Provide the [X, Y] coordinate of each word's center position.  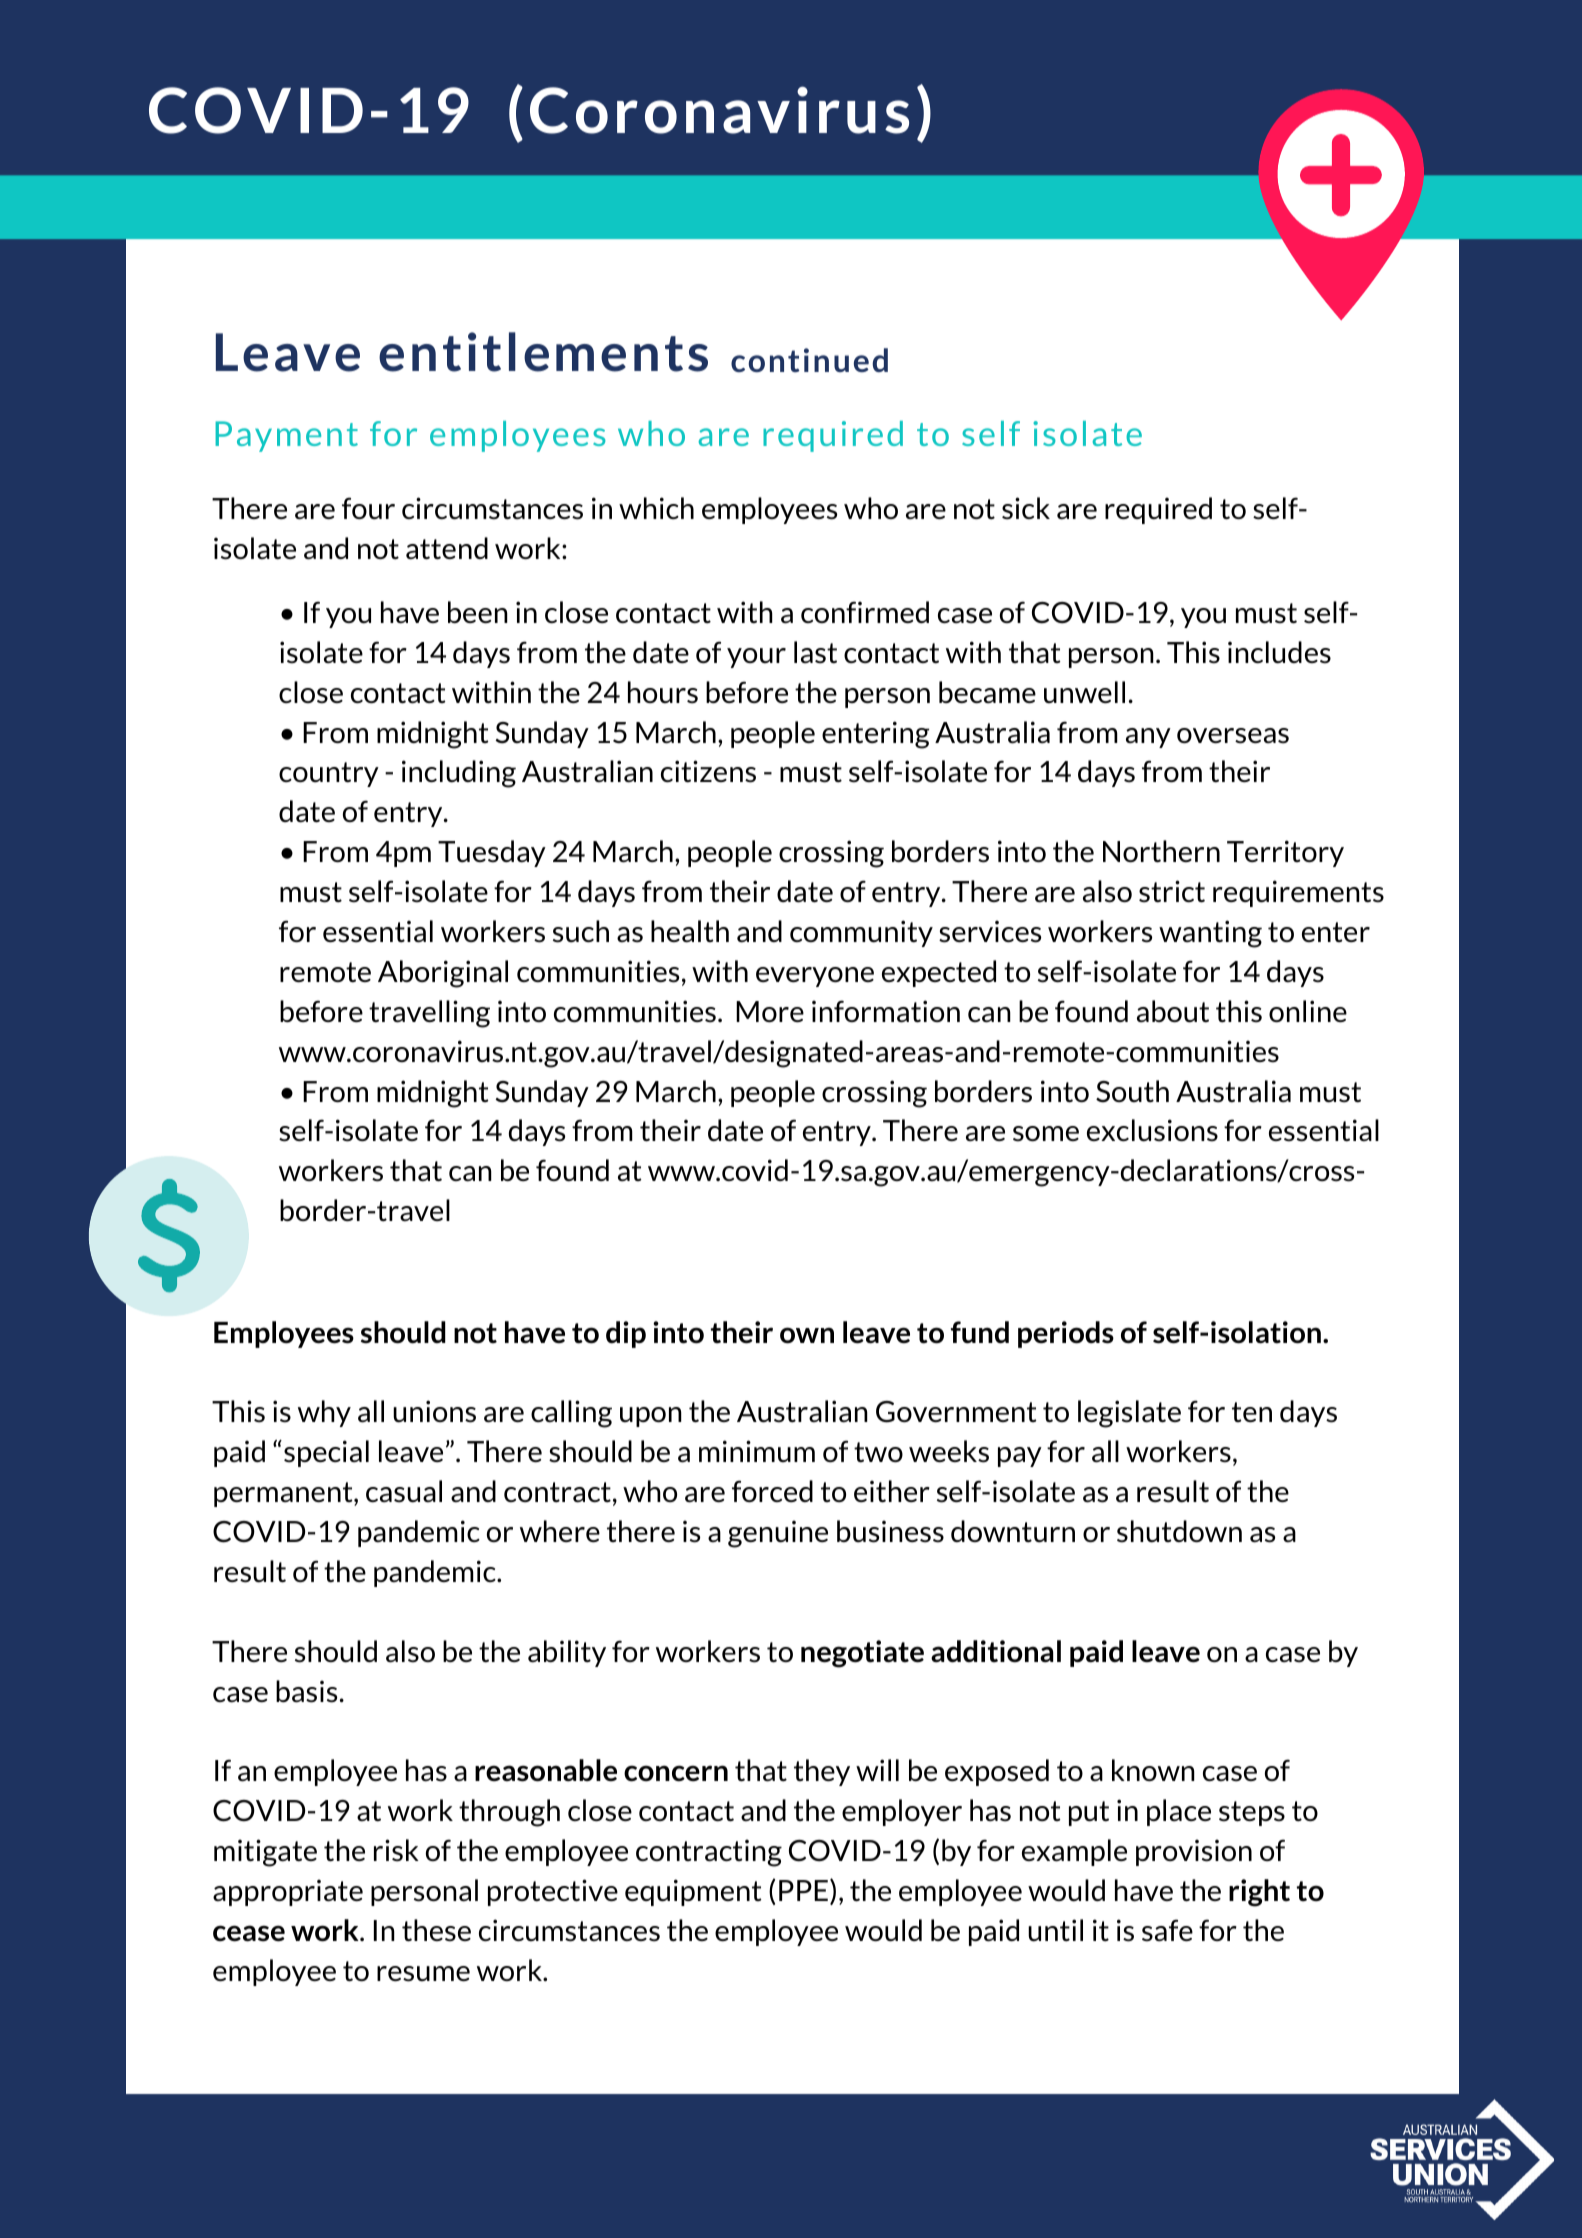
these [436, 1930]
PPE [803, 1890]
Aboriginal [443, 974]
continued [809, 360]
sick [1026, 508]
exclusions [1152, 1130]
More [770, 1011]
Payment [286, 436]
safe [1167, 1930]
